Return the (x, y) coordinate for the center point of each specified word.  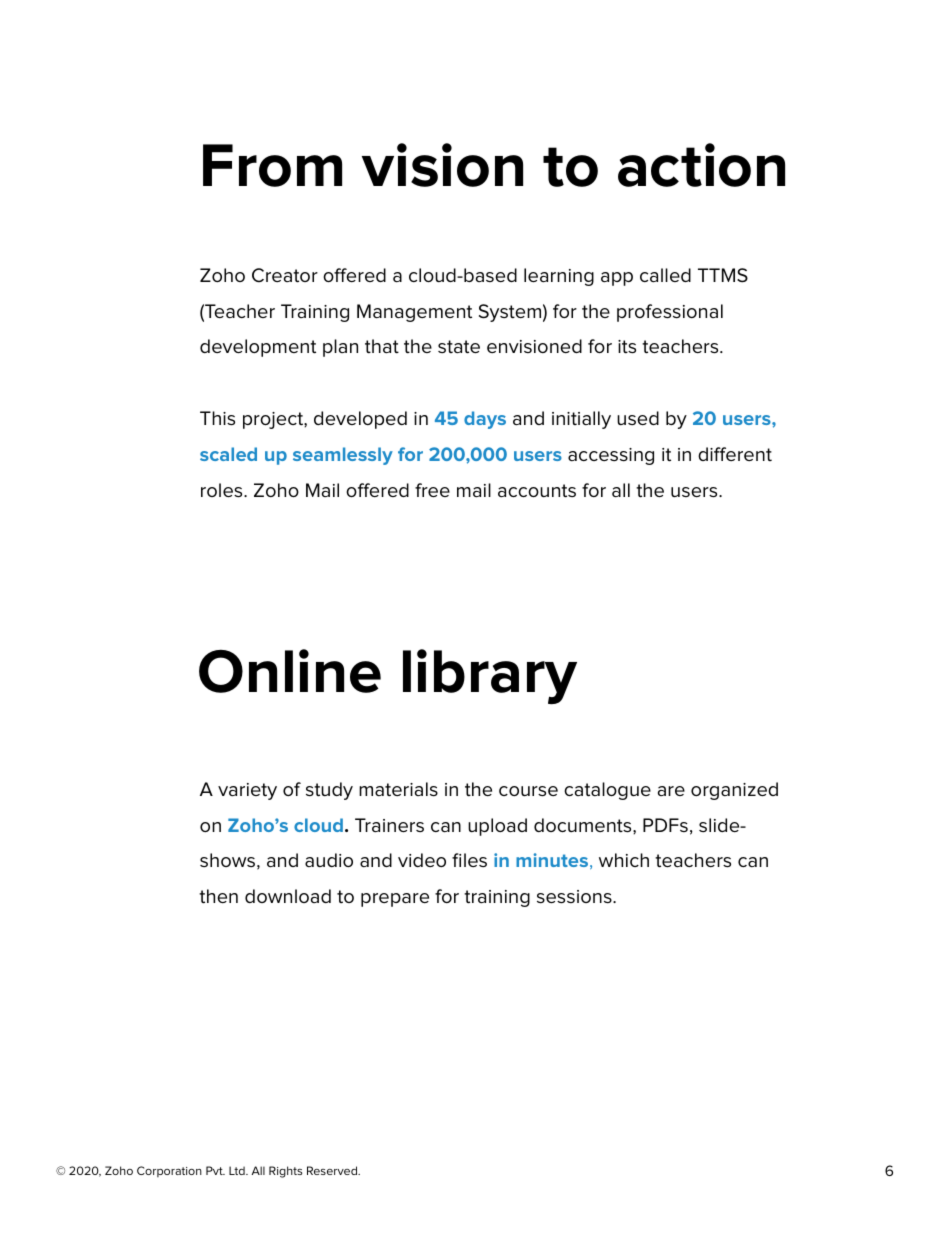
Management (414, 313)
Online (290, 671)
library (490, 676)
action (701, 165)
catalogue (607, 791)
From (272, 165)
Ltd (238, 1170)
